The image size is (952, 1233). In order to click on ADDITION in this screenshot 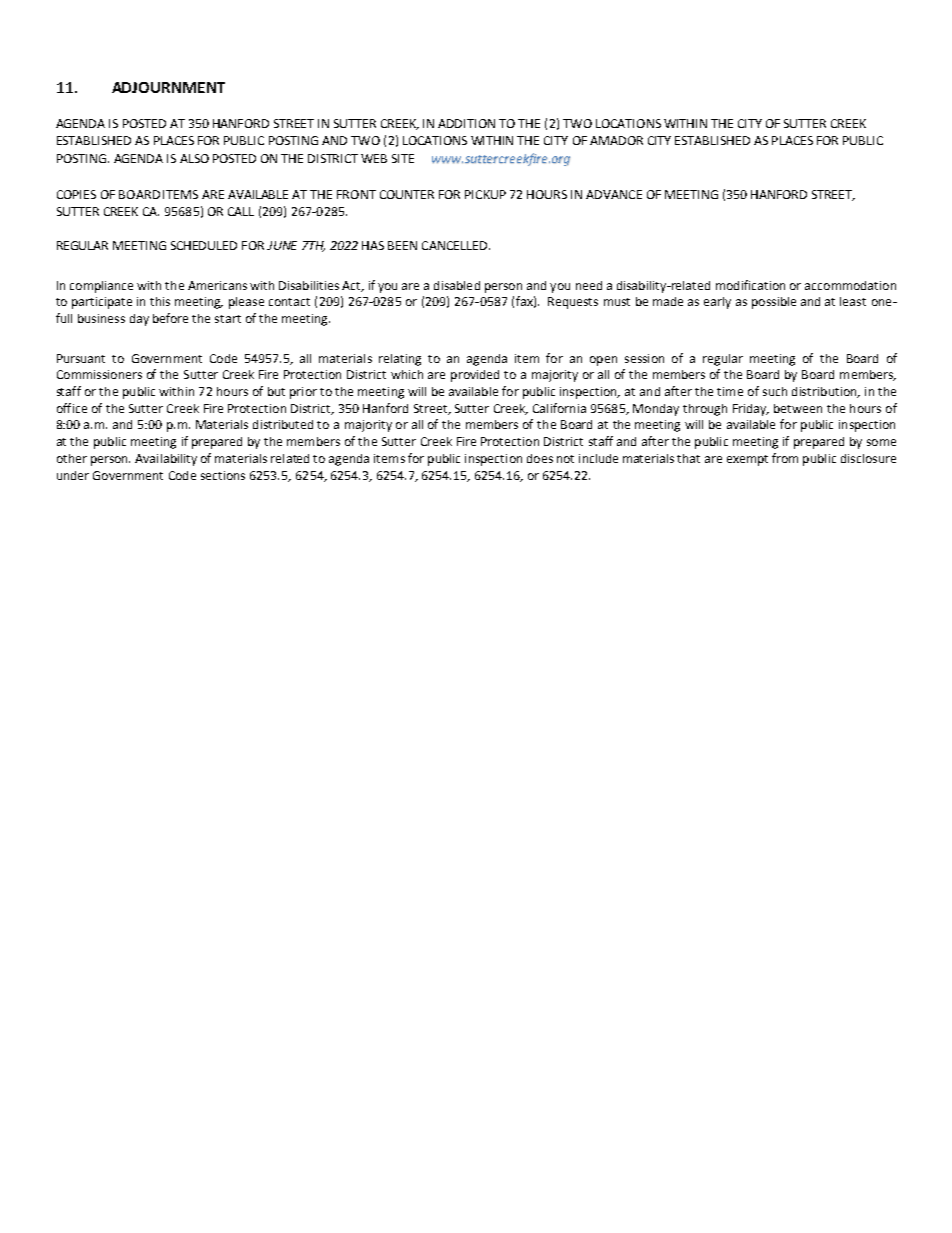, I will do `click(466, 123)`.
